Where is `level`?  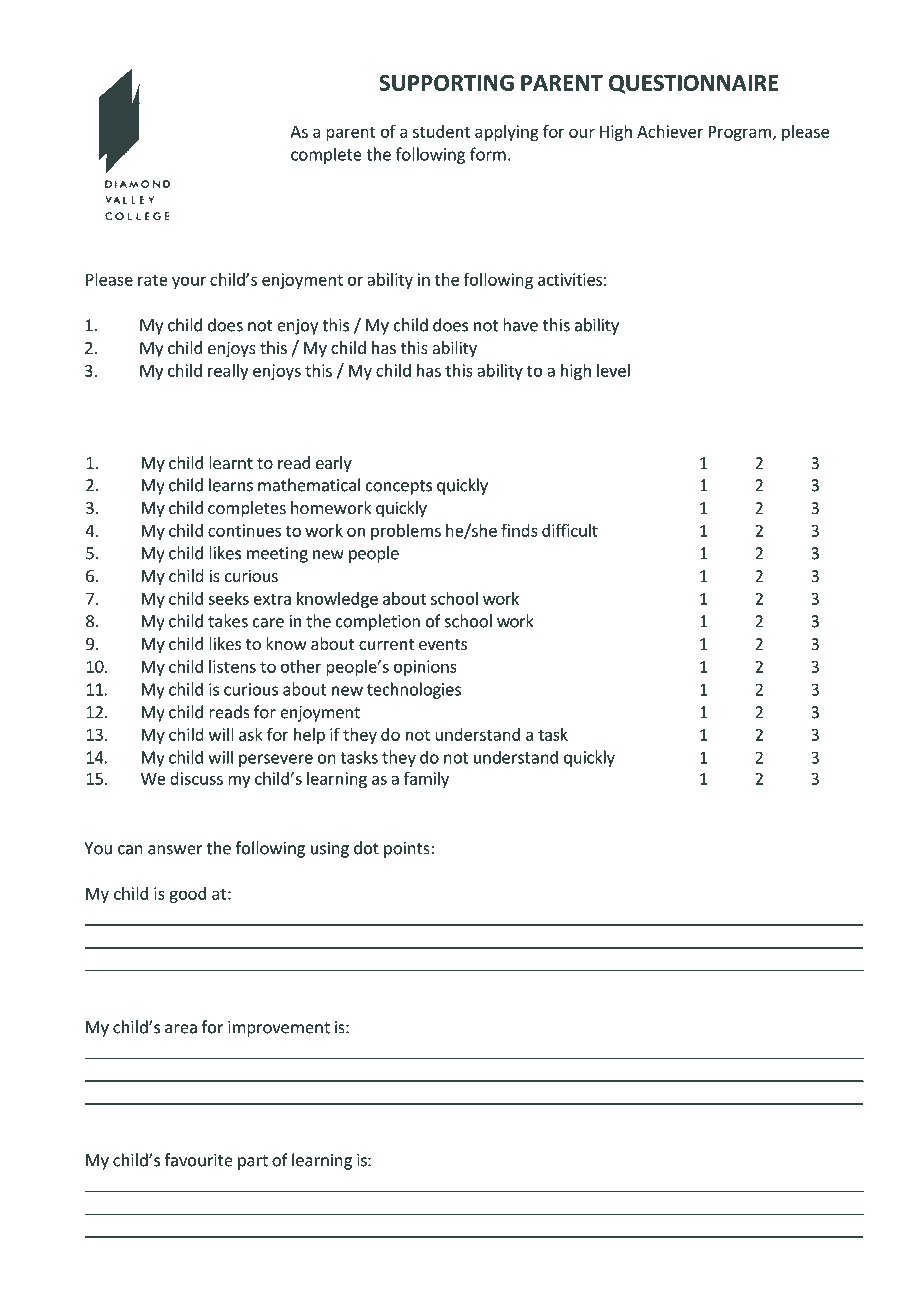 level is located at coordinates (613, 370).
